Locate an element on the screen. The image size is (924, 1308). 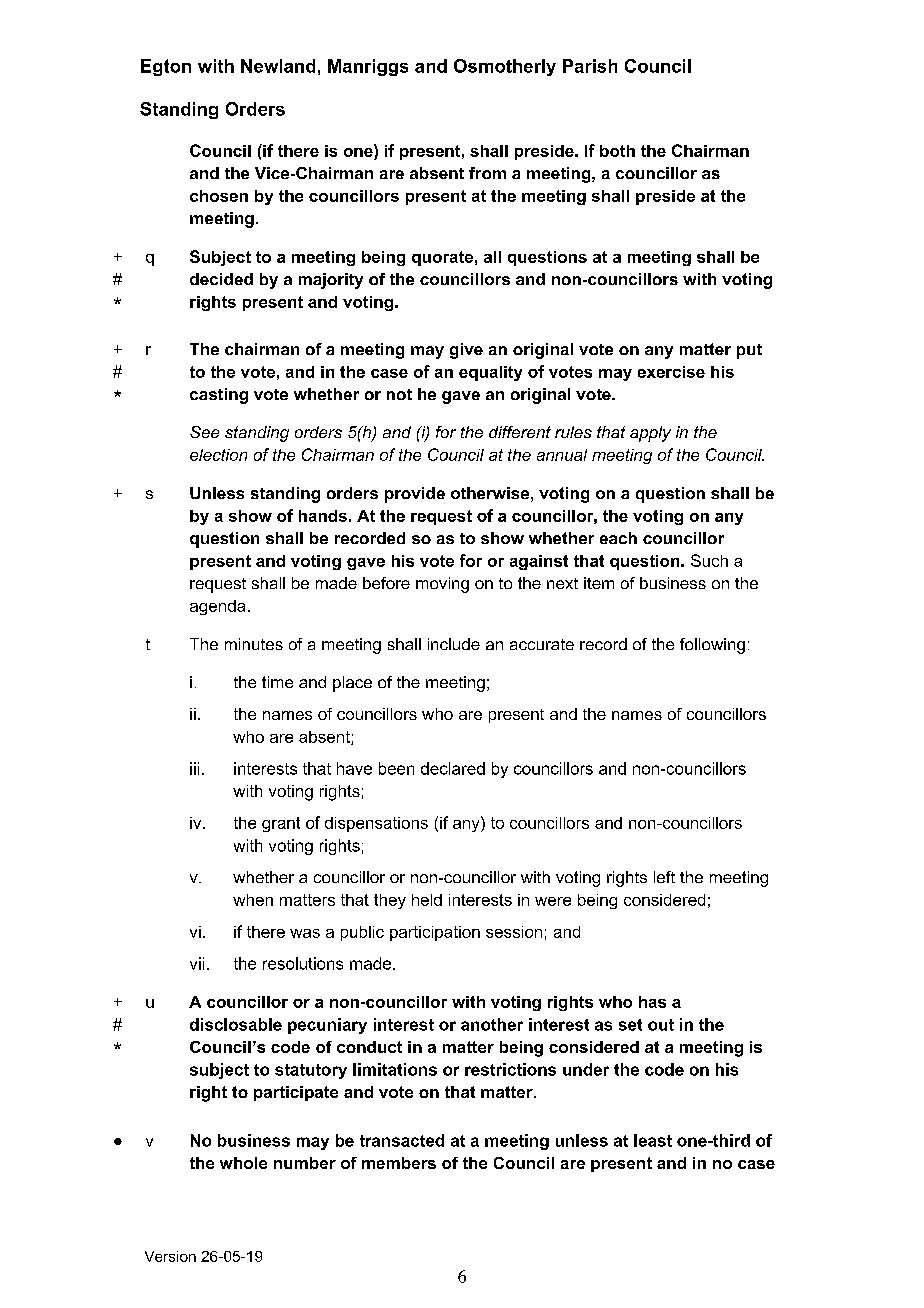
from is located at coordinates (487, 173).
